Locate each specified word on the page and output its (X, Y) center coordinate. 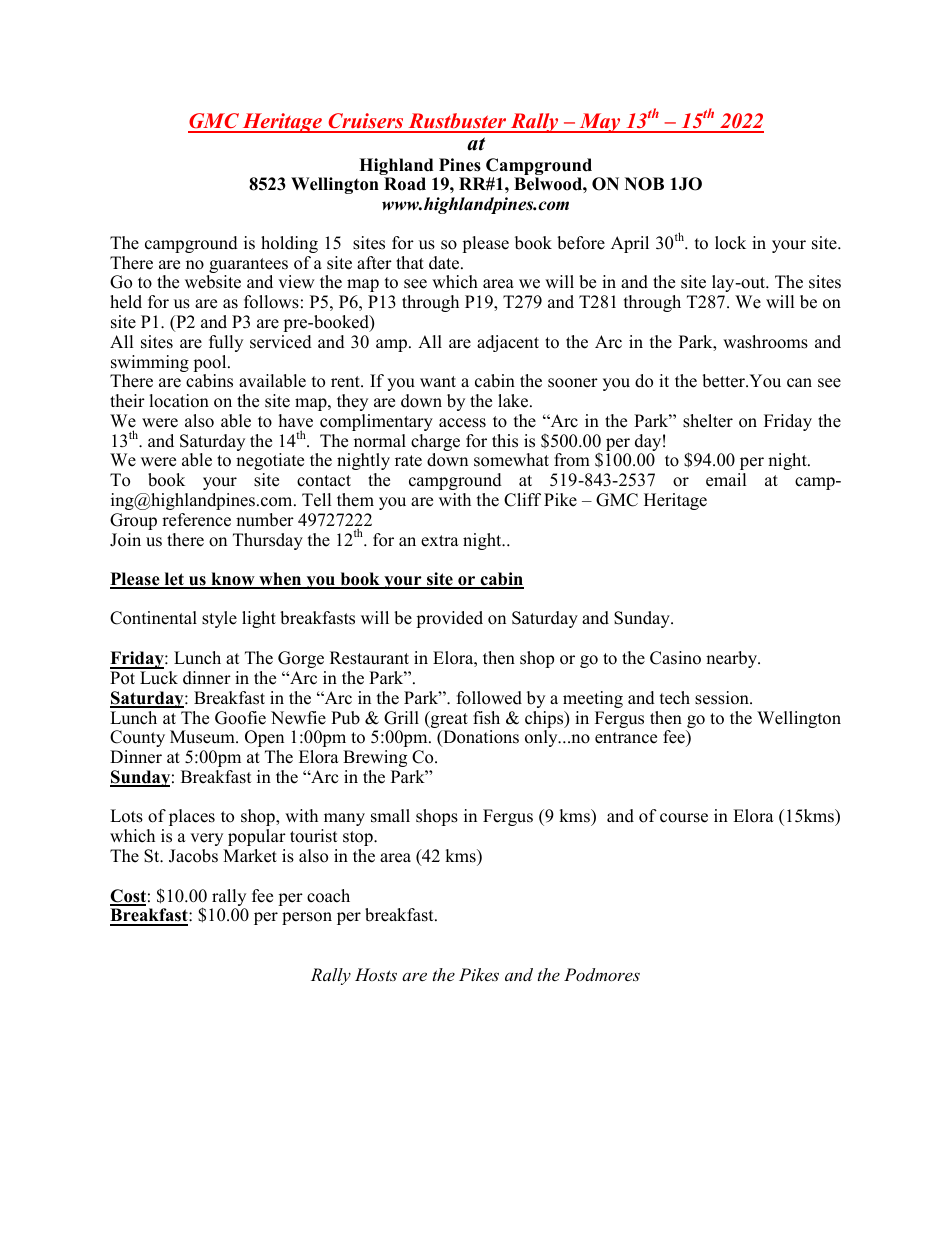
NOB (644, 184)
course (684, 818)
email (726, 480)
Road (405, 184)
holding (289, 244)
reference (196, 520)
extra (440, 541)
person (307, 918)
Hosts (376, 974)
